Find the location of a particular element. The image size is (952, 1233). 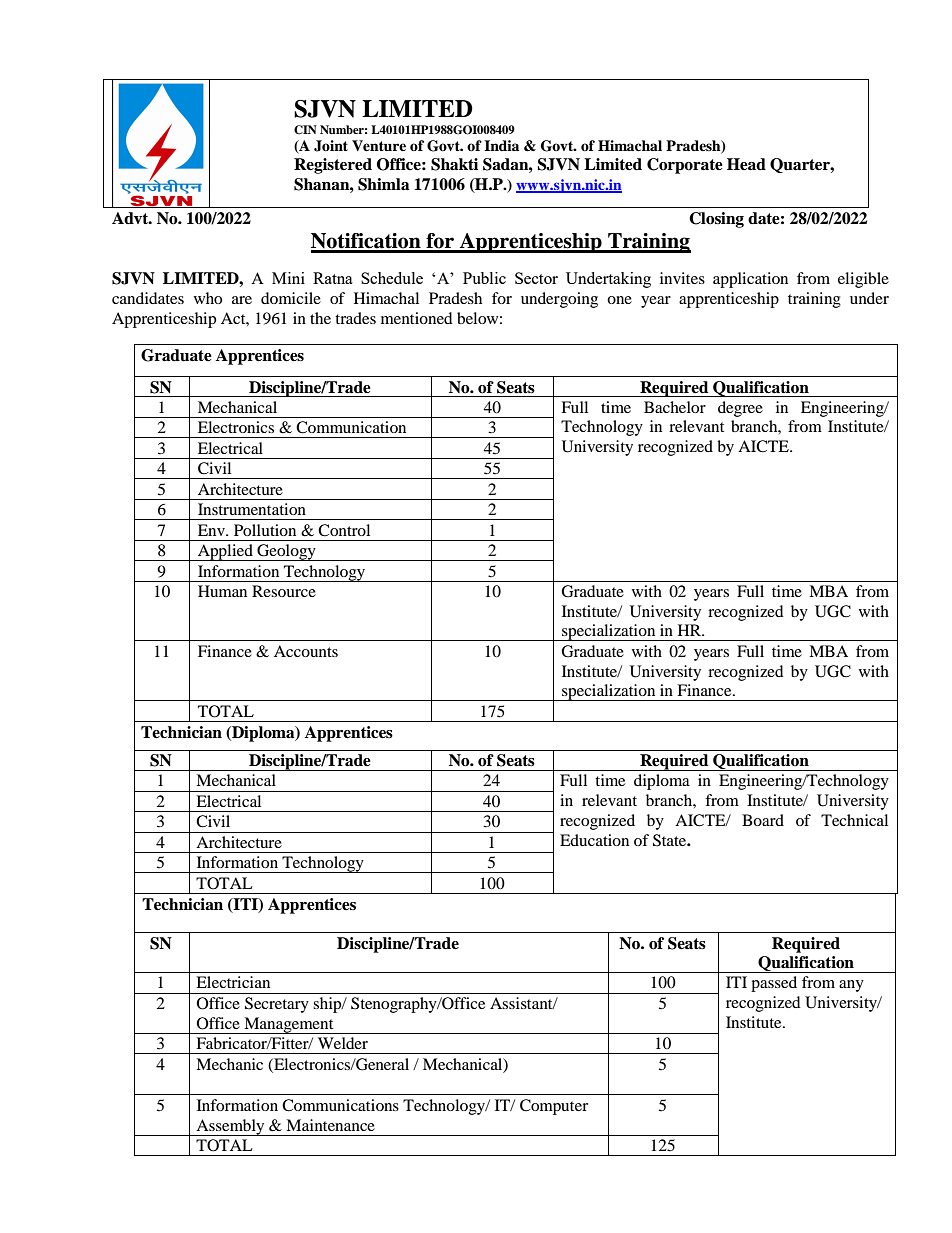

Maintenance is located at coordinates (330, 1125).
